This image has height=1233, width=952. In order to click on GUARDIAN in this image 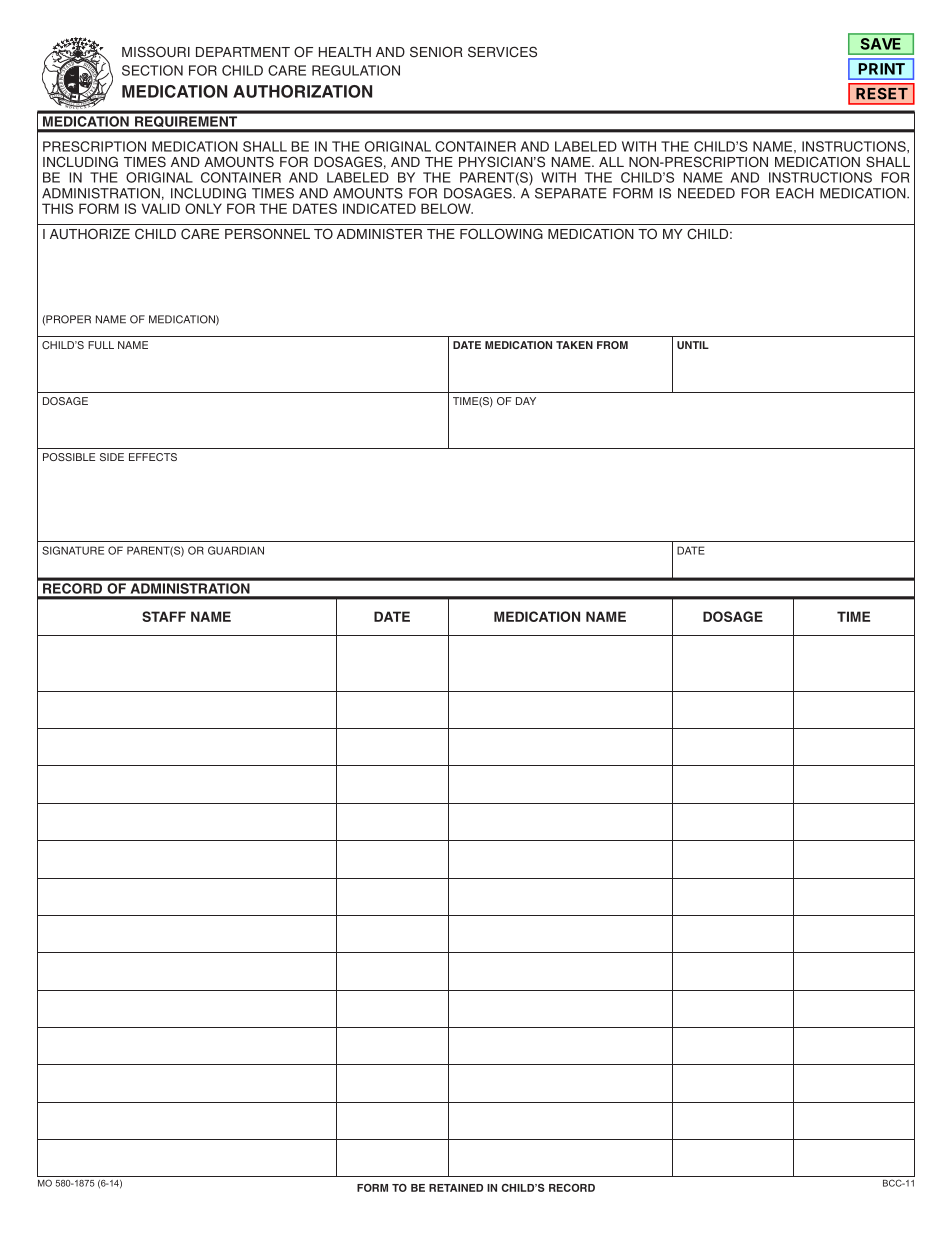, I will do `click(236, 550)`.
